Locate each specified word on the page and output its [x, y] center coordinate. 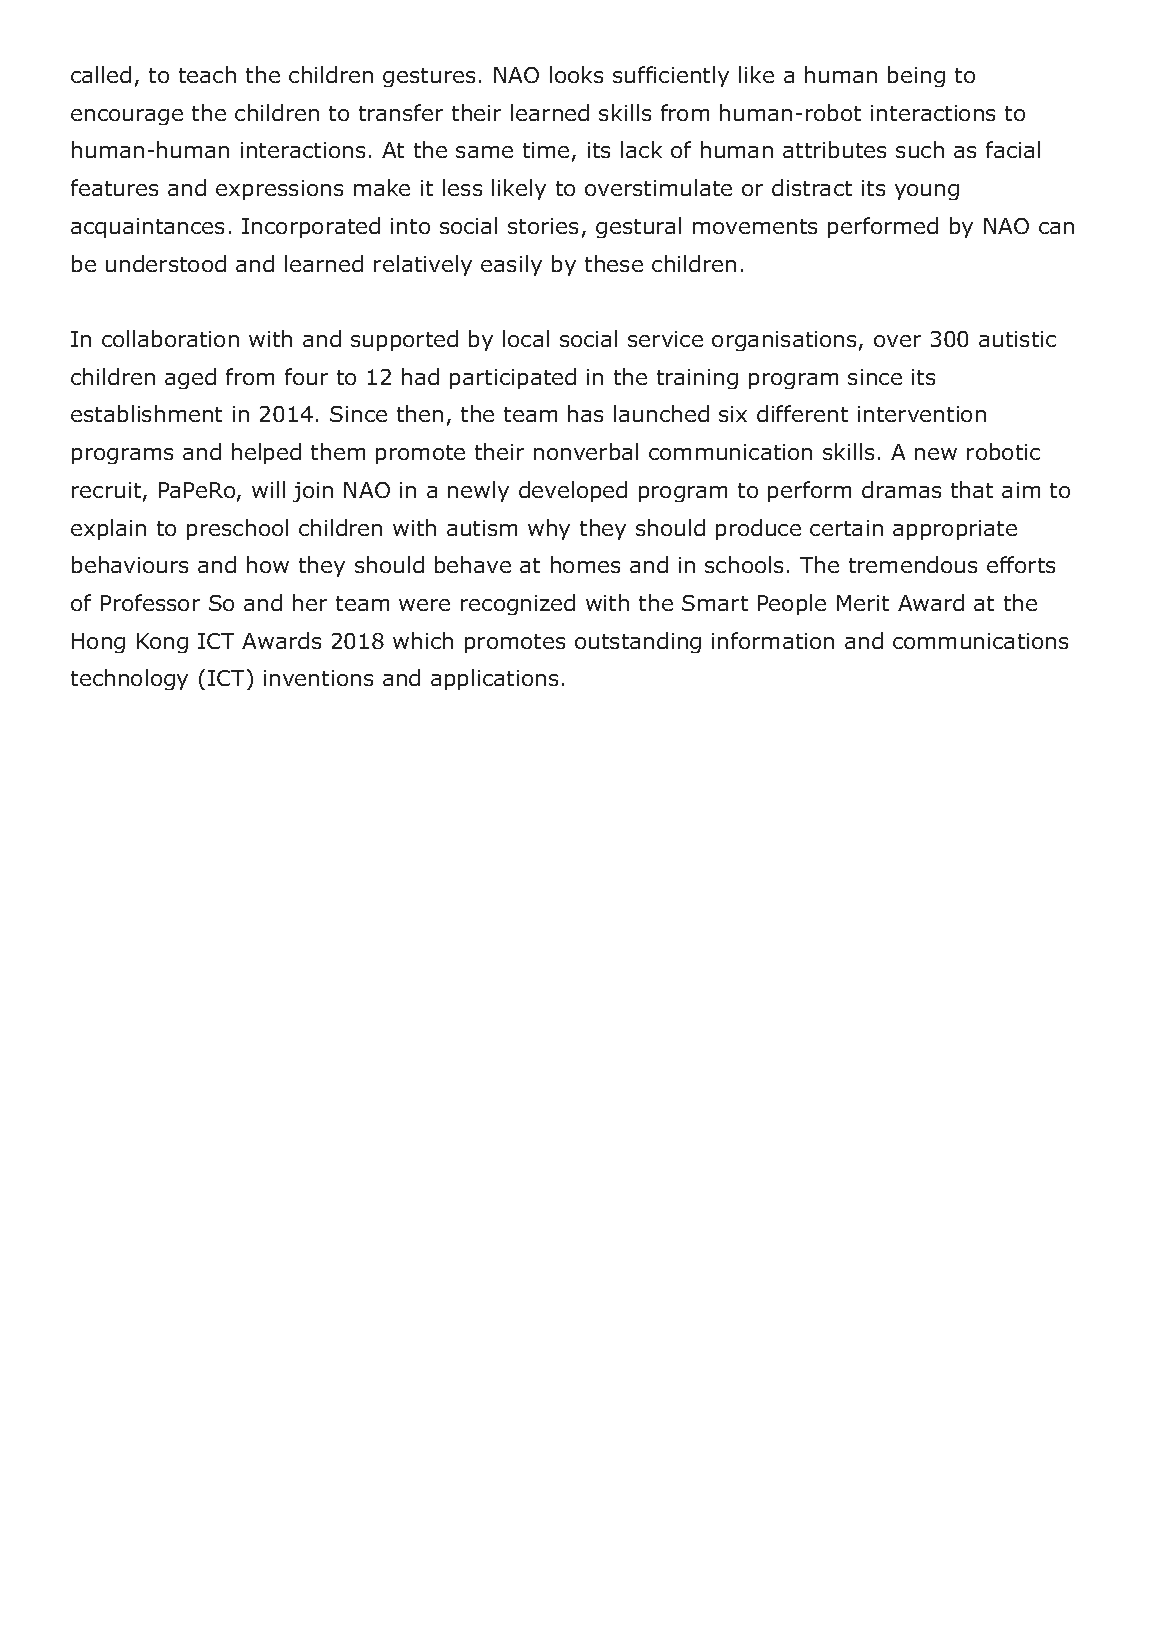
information [773, 640]
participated [513, 378]
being [916, 76]
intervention [922, 414]
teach [207, 74]
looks [576, 74]
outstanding [638, 642]
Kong [162, 643]
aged [190, 378]
